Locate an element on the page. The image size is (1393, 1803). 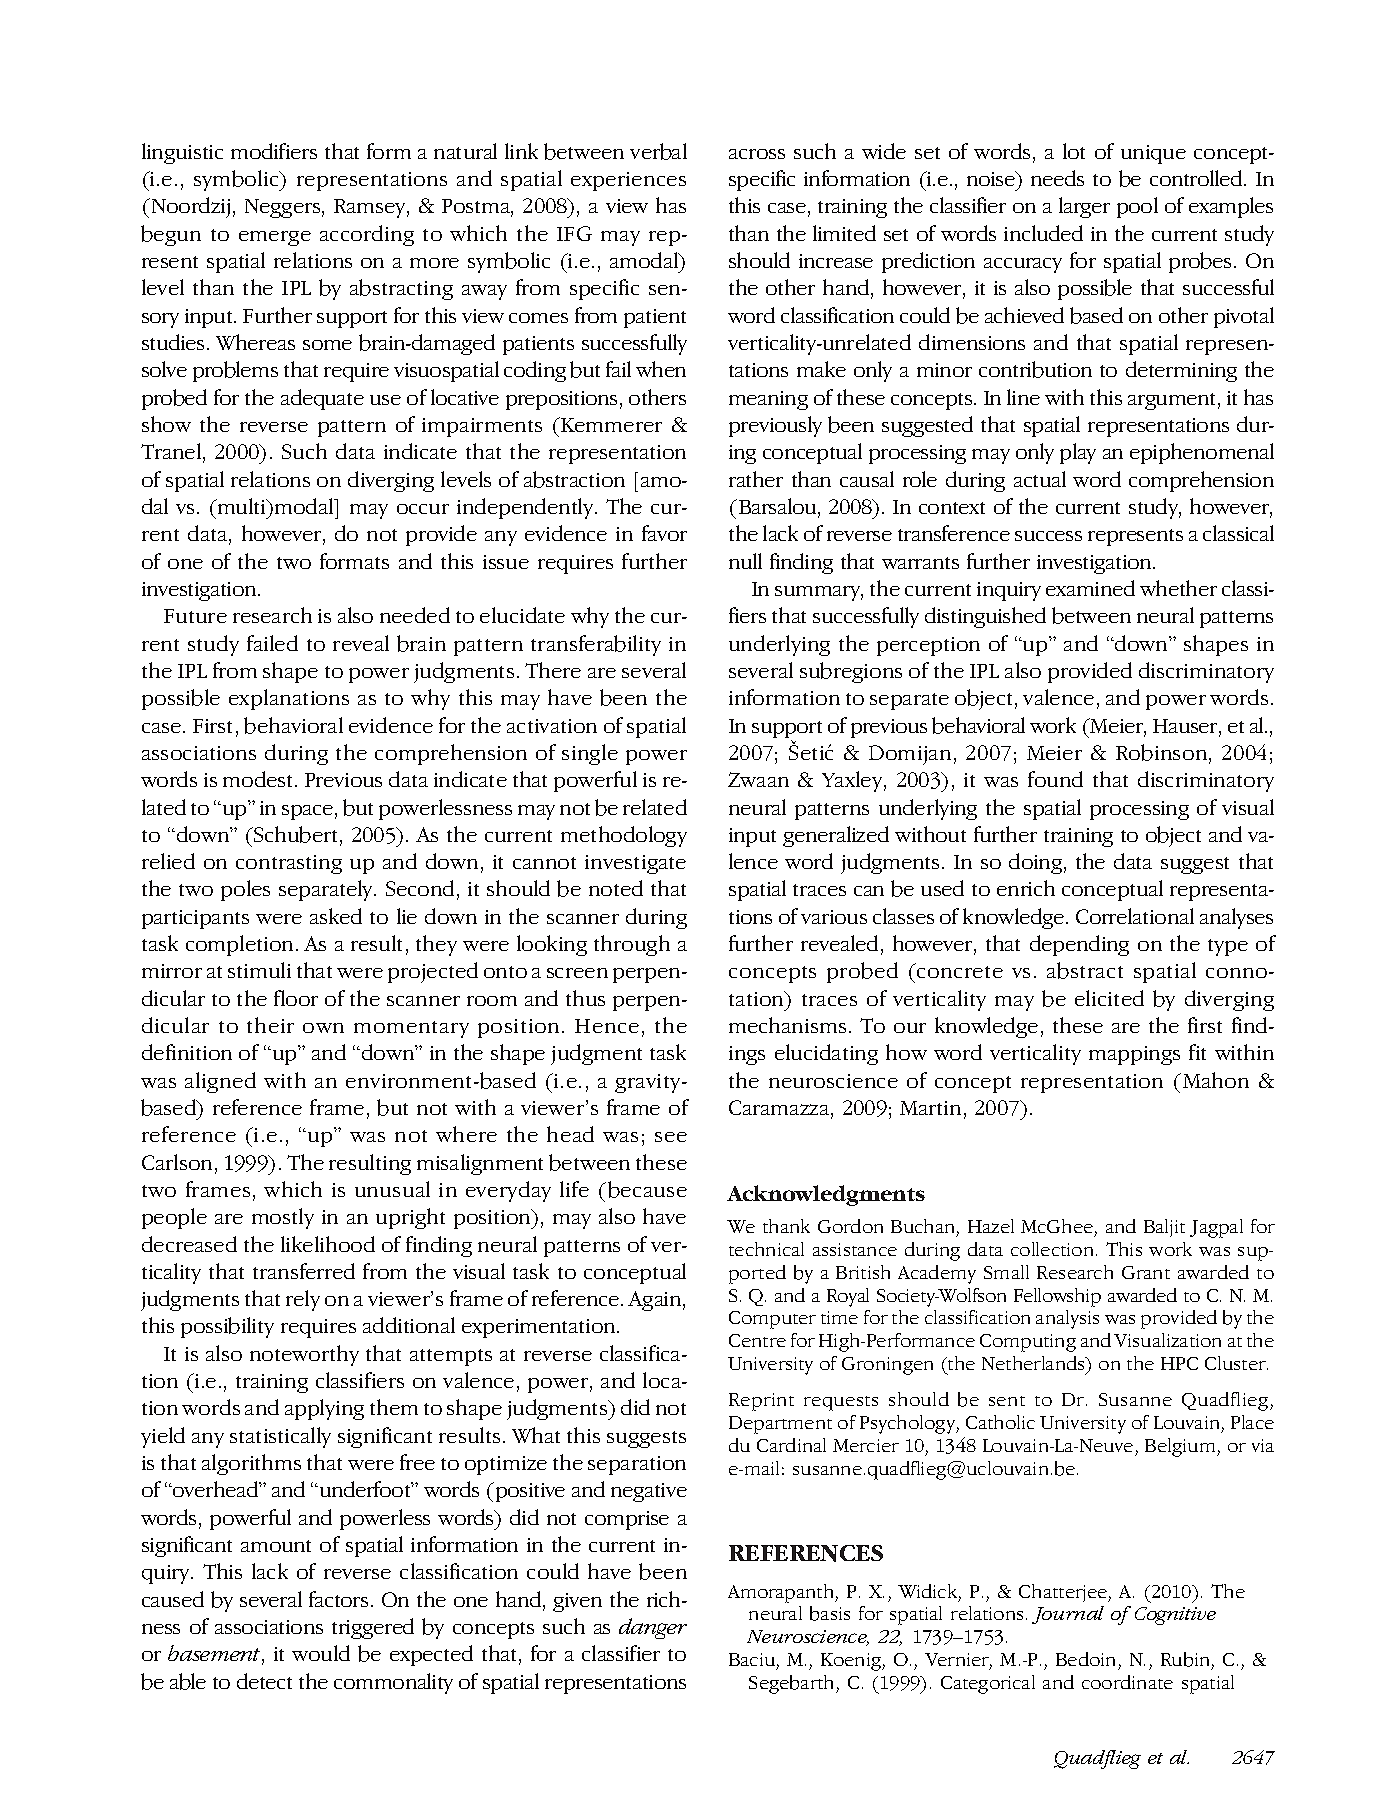
Grant is located at coordinates (1146, 1272).
